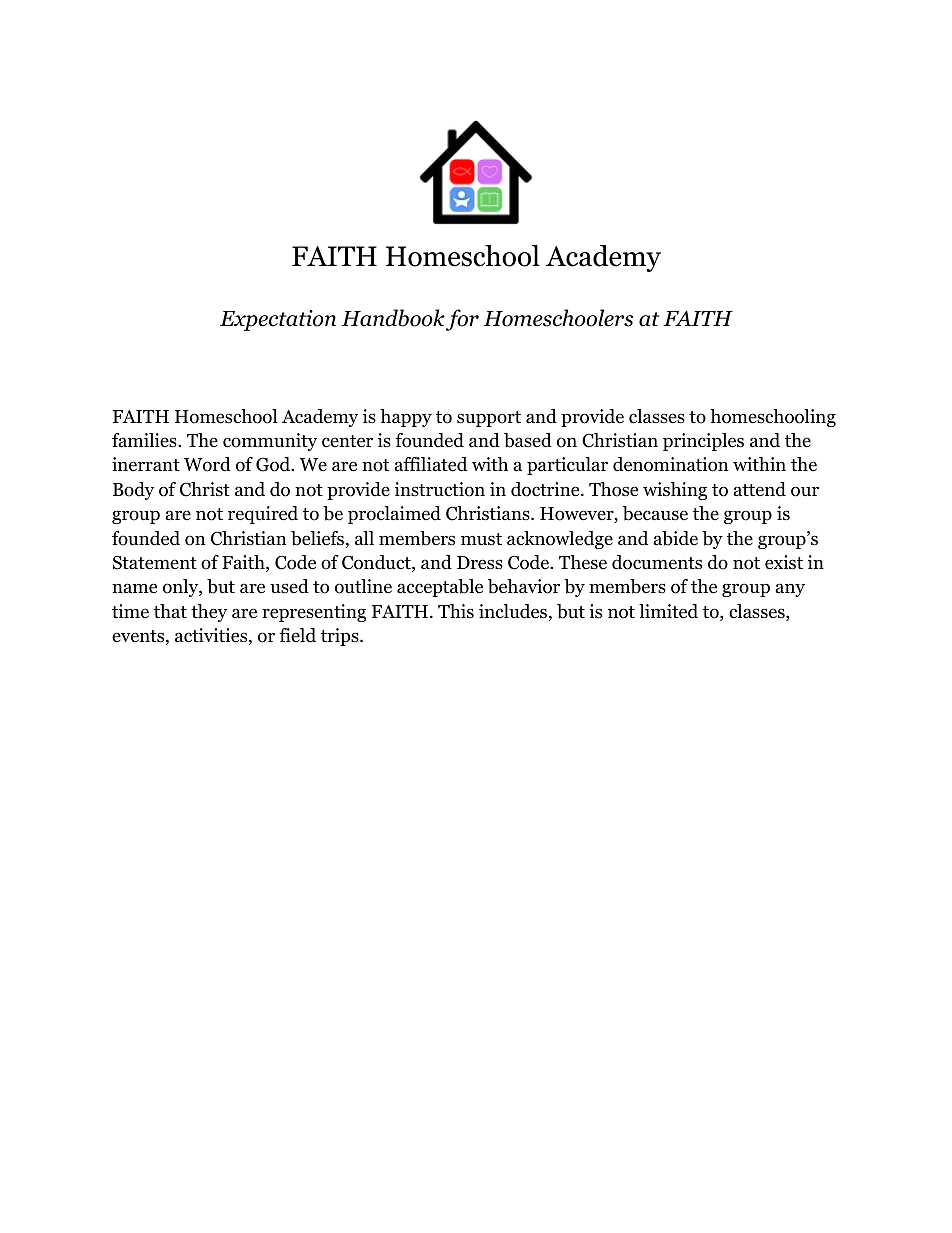 The height and width of the document is (1233, 952). Describe the element at coordinates (760, 489) in the document. I see `attend` at that location.
